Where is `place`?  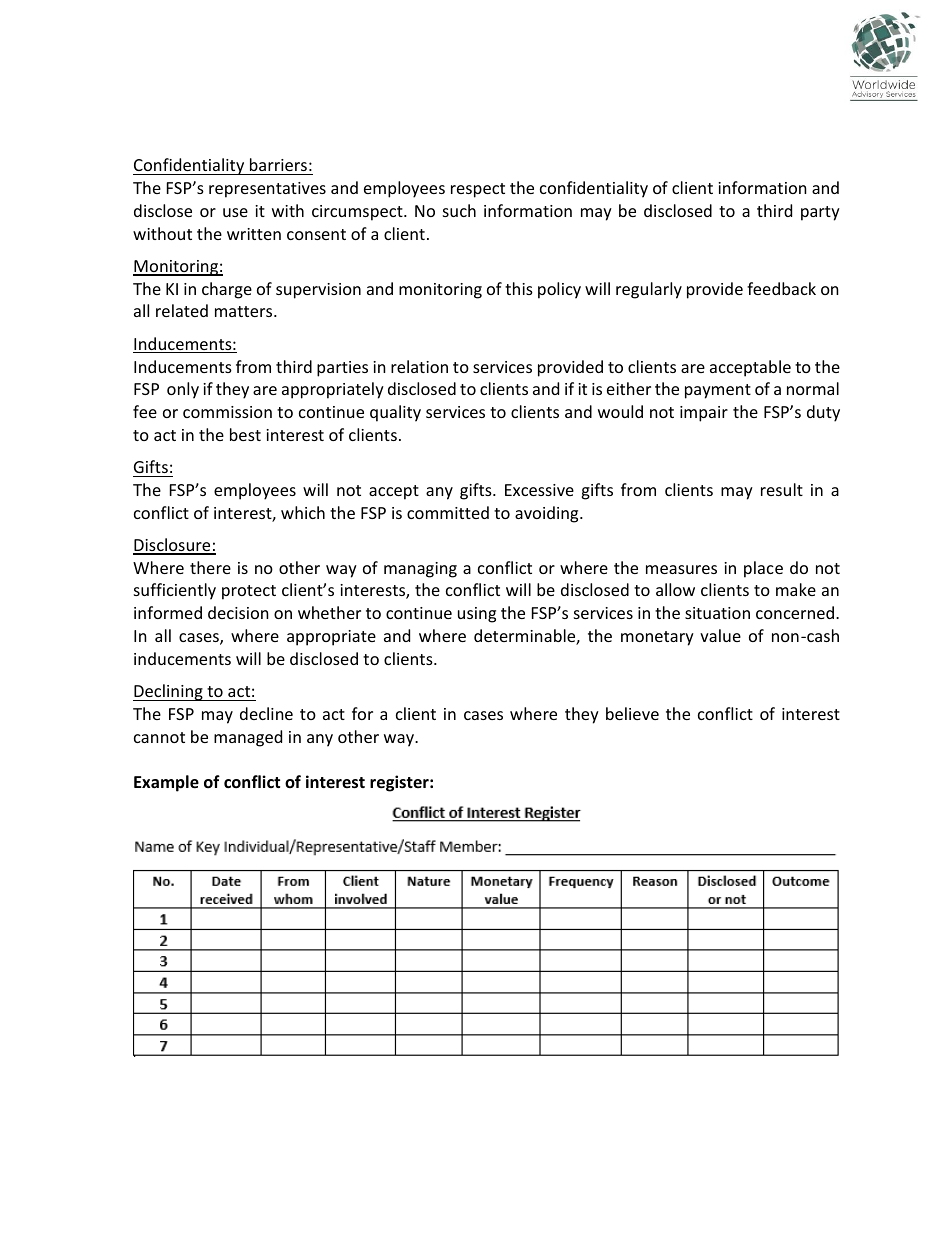 place is located at coordinates (763, 569).
